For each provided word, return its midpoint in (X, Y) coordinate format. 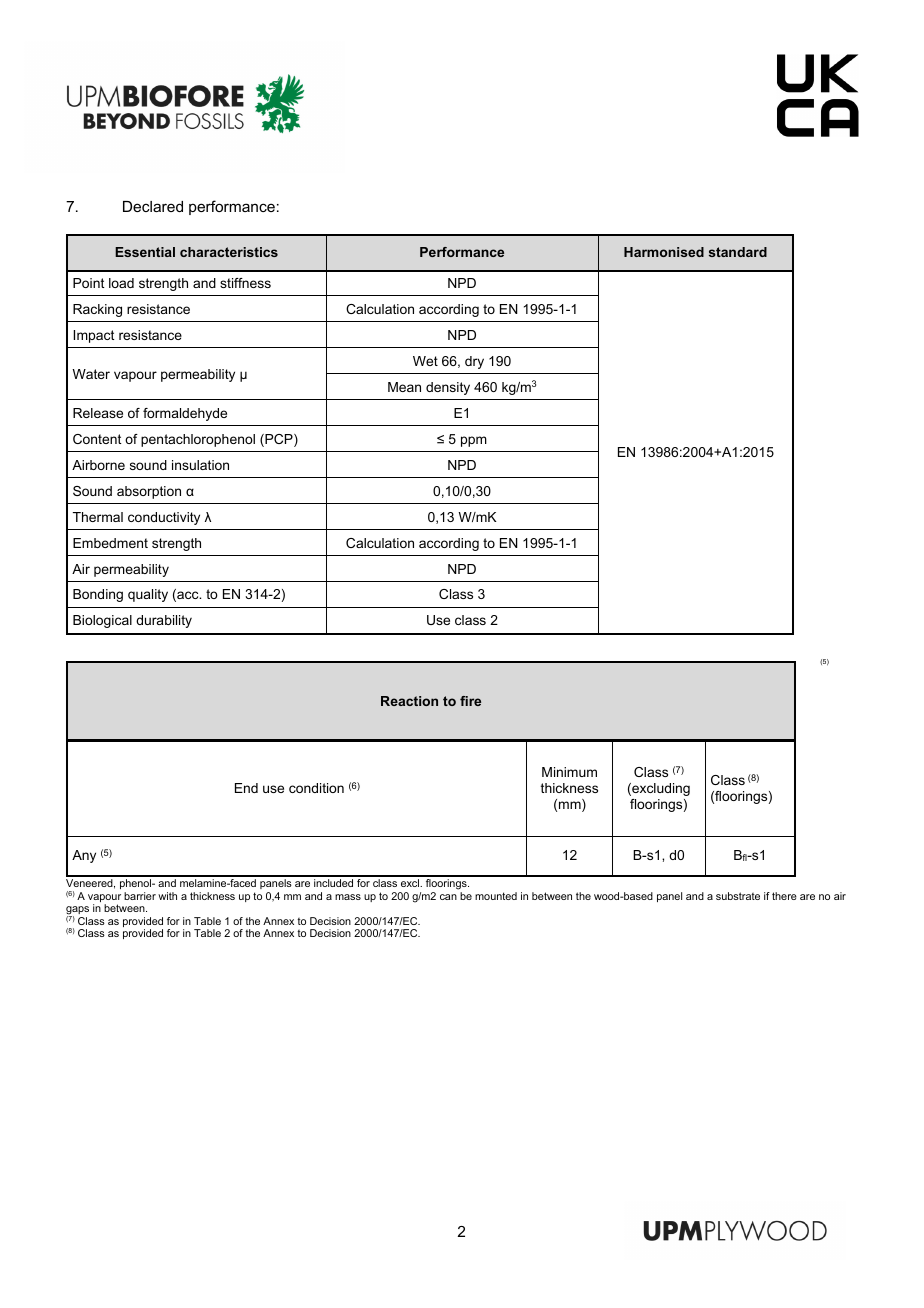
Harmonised (664, 252)
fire (470, 701)
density (448, 388)
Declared (153, 206)
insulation (200, 465)
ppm (474, 441)
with (167, 896)
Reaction (409, 701)
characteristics (229, 252)
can (448, 897)
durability (164, 621)
